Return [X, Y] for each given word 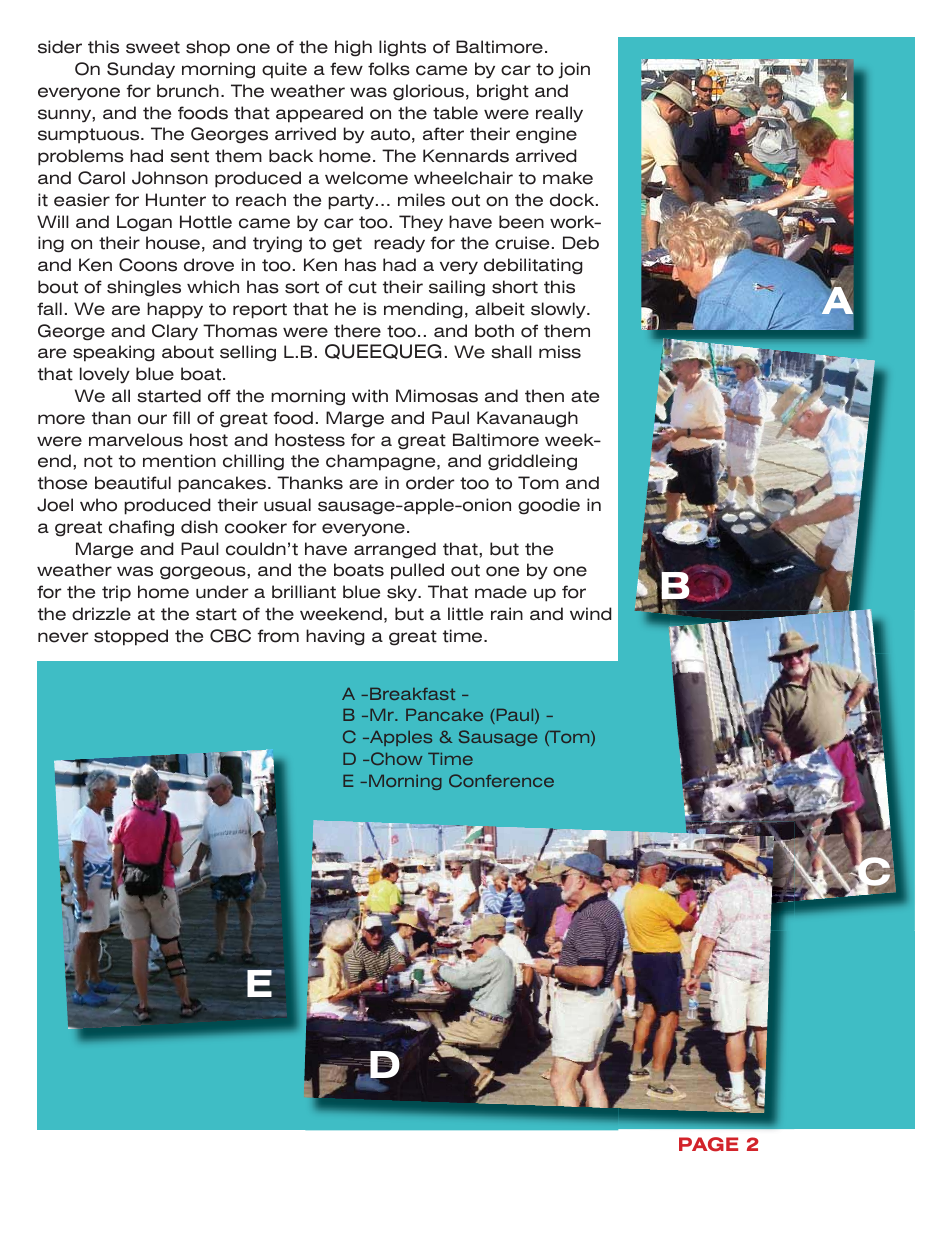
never [63, 637]
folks [389, 69]
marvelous [136, 440]
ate [585, 396]
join [574, 70]
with [370, 396]
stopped [131, 637]
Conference [501, 780]
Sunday [141, 70]
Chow [396, 758]
